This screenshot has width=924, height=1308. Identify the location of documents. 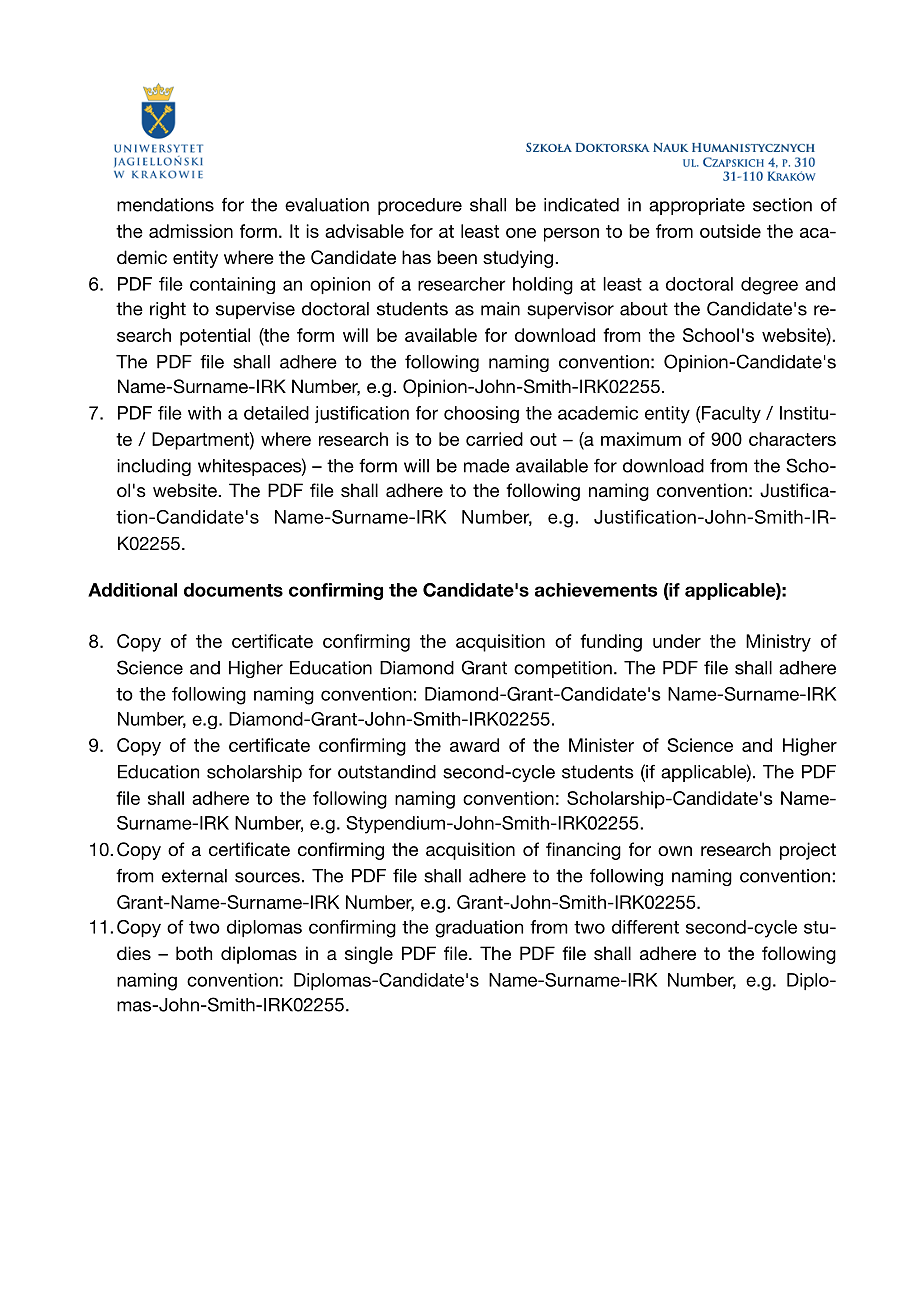
(233, 590).
